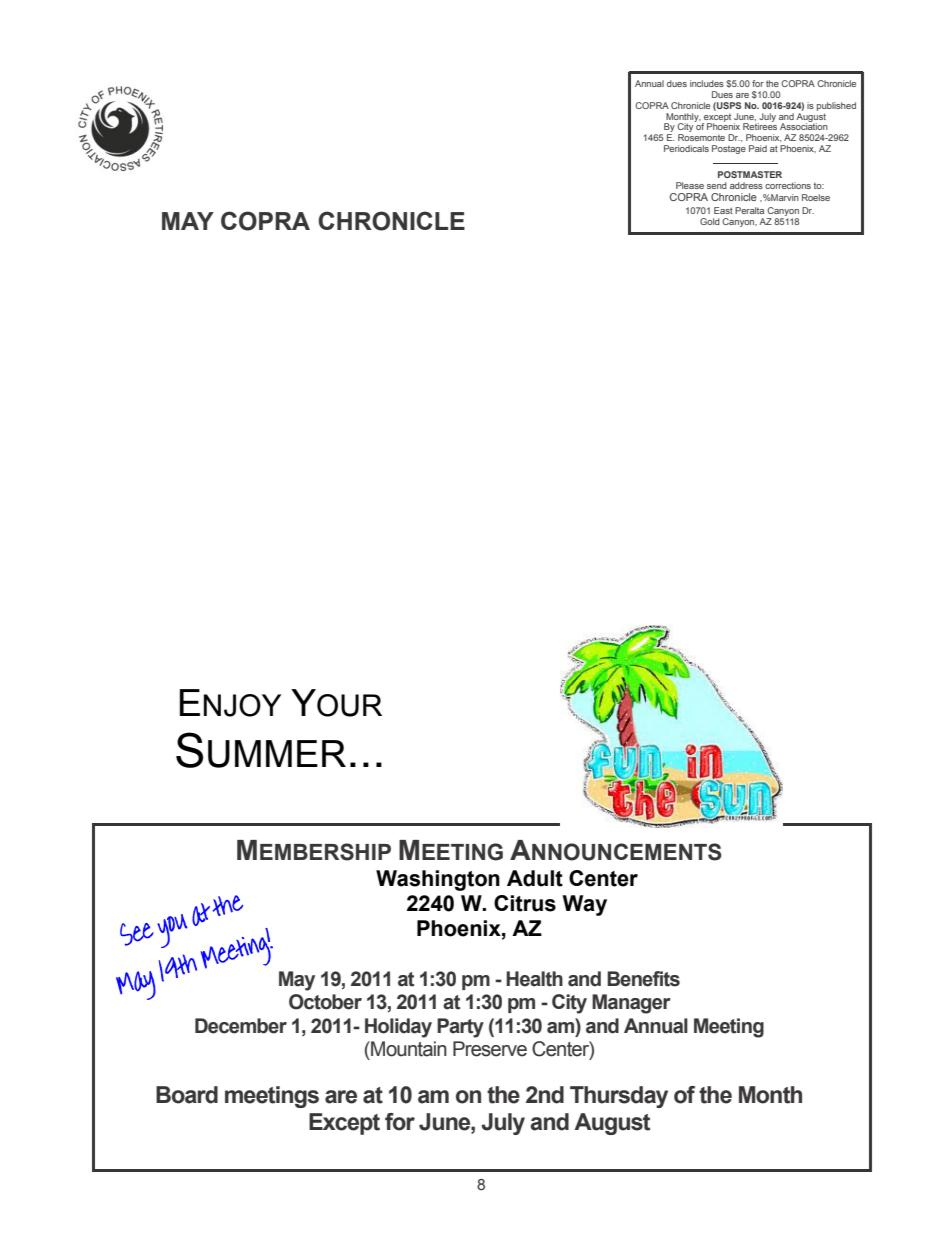  What do you see at coordinates (241, 1026) in the page?
I see `December` at bounding box center [241, 1026].
